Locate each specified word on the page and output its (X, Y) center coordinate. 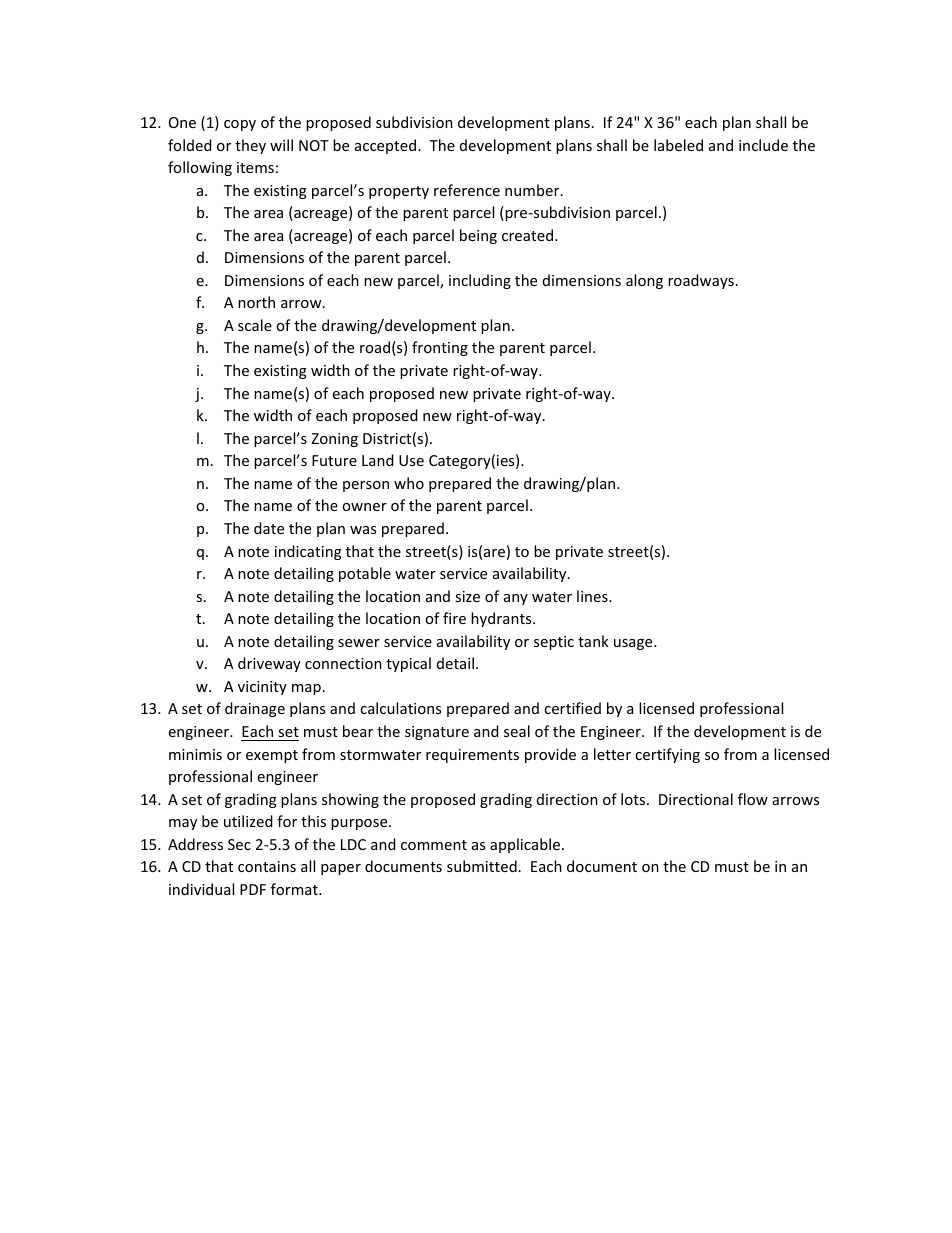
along (644, 281)
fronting (440, 348)
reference (467, 190)
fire (454, 618)
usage (634, 644)
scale (255, 325)
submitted (482, 866)
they (250, 146)
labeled (678, 145)
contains (267, 866)
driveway (269, 664)
